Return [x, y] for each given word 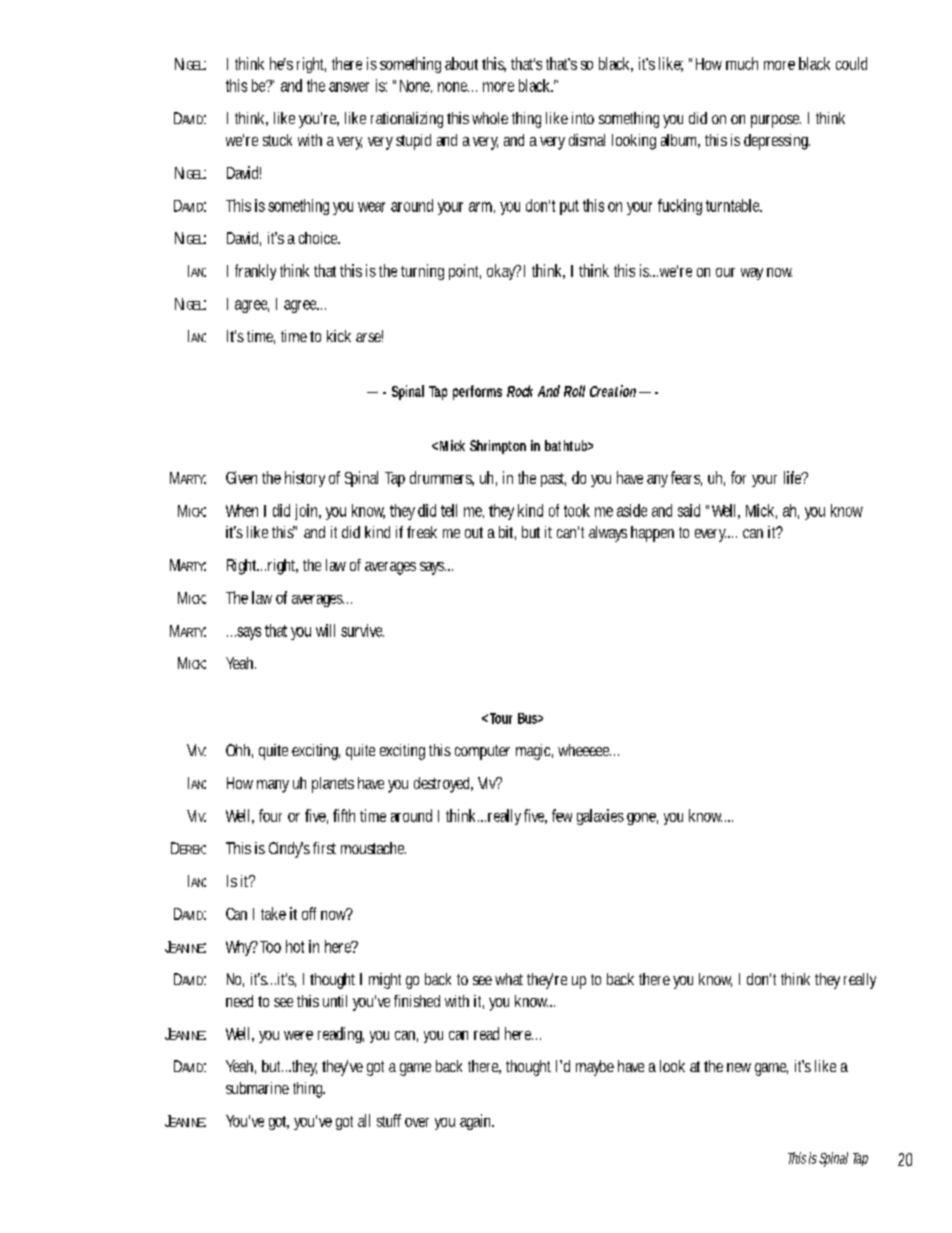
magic [534, 752]
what [509, 979]
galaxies [600, 817]
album [680, 141]
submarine [257, 1088]
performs [477, 392]
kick [339, 336]
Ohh [239, 751]
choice [319, 238]
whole [490, 118]
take [273, 913]
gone [642, 819]
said [689, 510]
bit [507, 533]
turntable [734, 205]
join [308, 512]
